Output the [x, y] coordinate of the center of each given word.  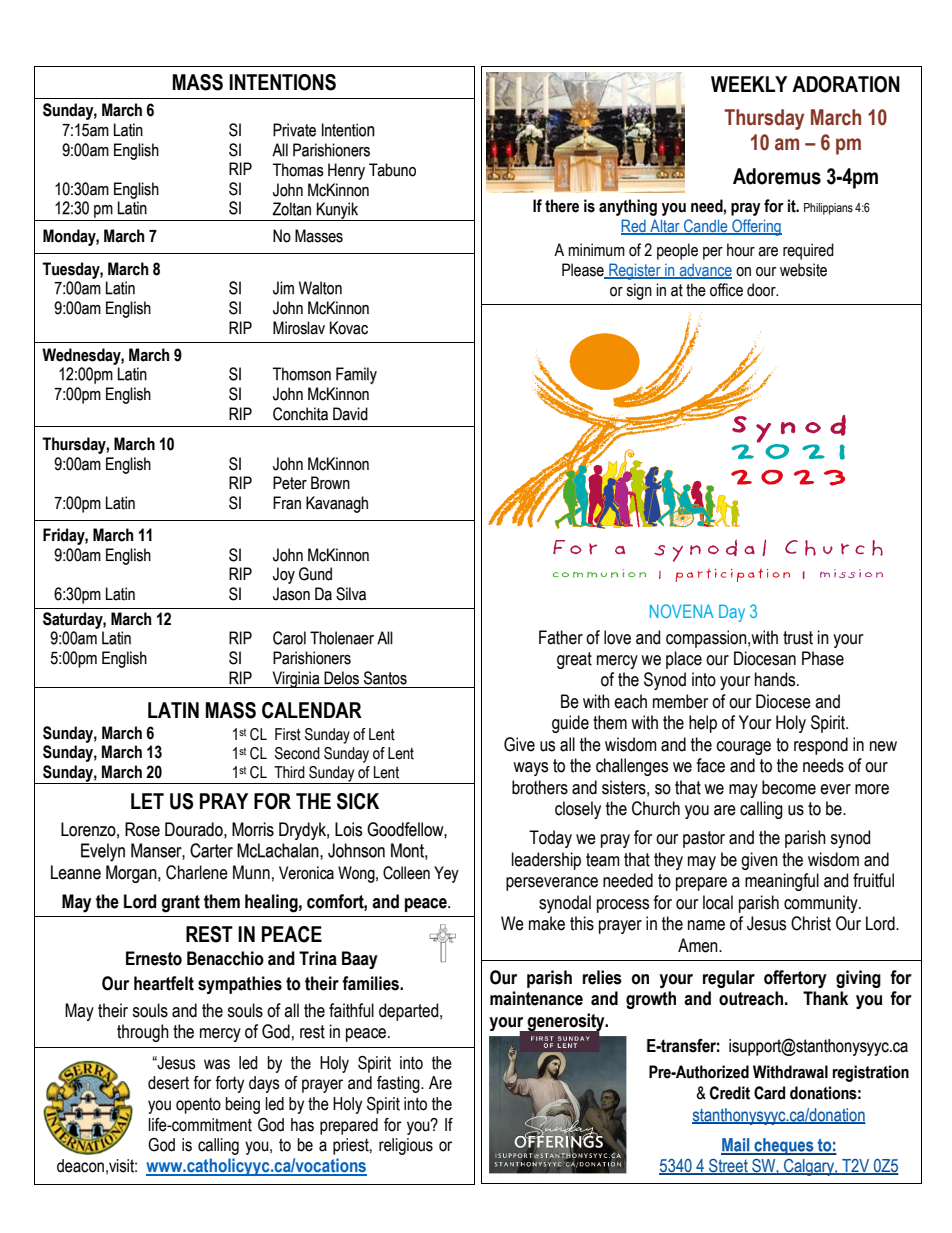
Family [356, 375]
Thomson [302, 374]
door [762, 290]
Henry [346, 171]
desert [168, 1083]
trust [798, 638]
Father [561, 637]
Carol [289, 638]
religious [406, 1146]
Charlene [197, 872]
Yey [446, 874]
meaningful [782, 882]
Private [294, 130]
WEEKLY [749, 84]
